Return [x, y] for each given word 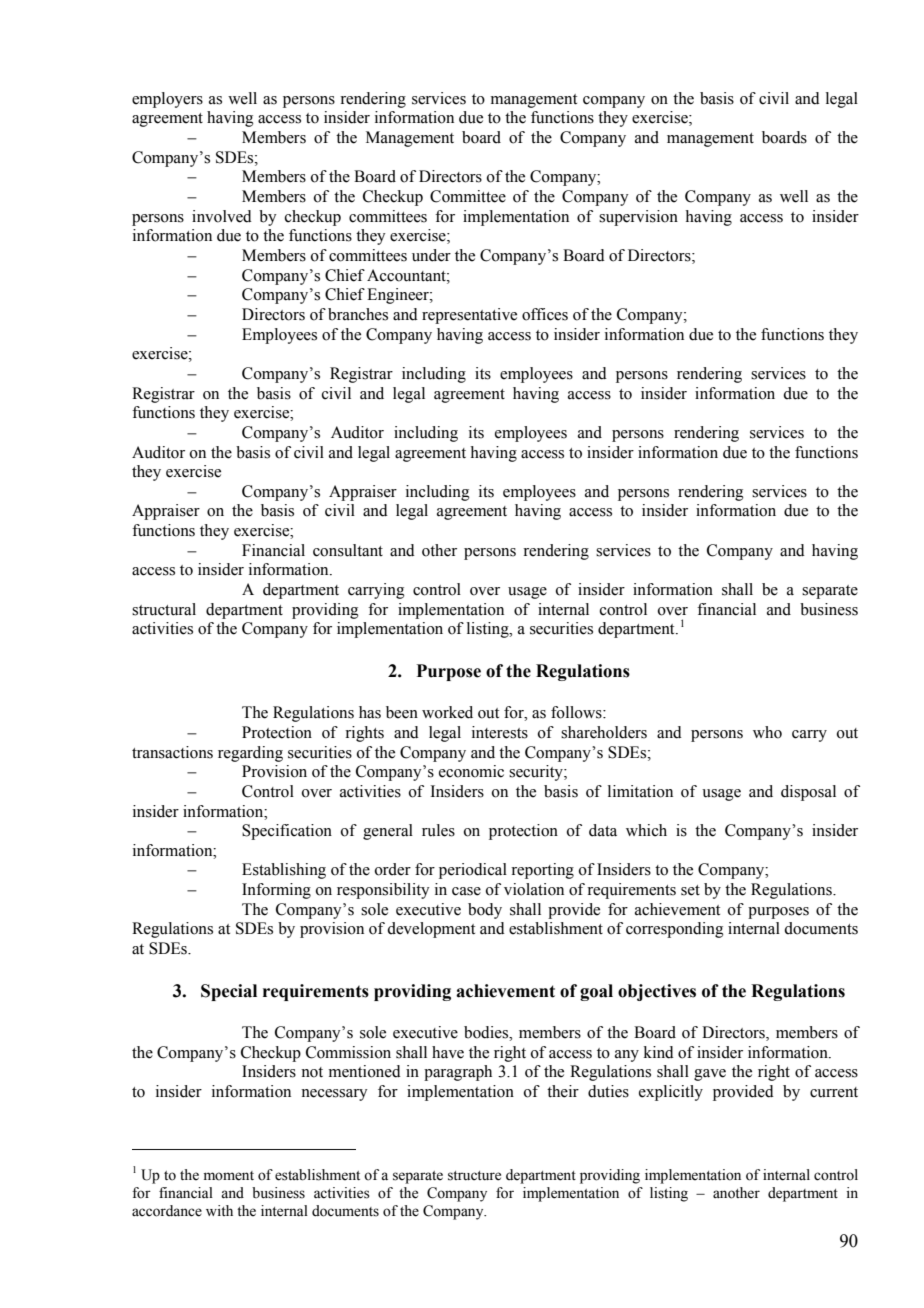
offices [545, 314]
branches [358, 314]
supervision [638, 218]
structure [474, 1176]
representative [469, 316]
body [485, 911]
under [431, 255]
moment [229, 1176]
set [690, 890]
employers [167, 100]
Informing [276, 891]
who [767, 732]
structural [164, 609]
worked [447, 712]
